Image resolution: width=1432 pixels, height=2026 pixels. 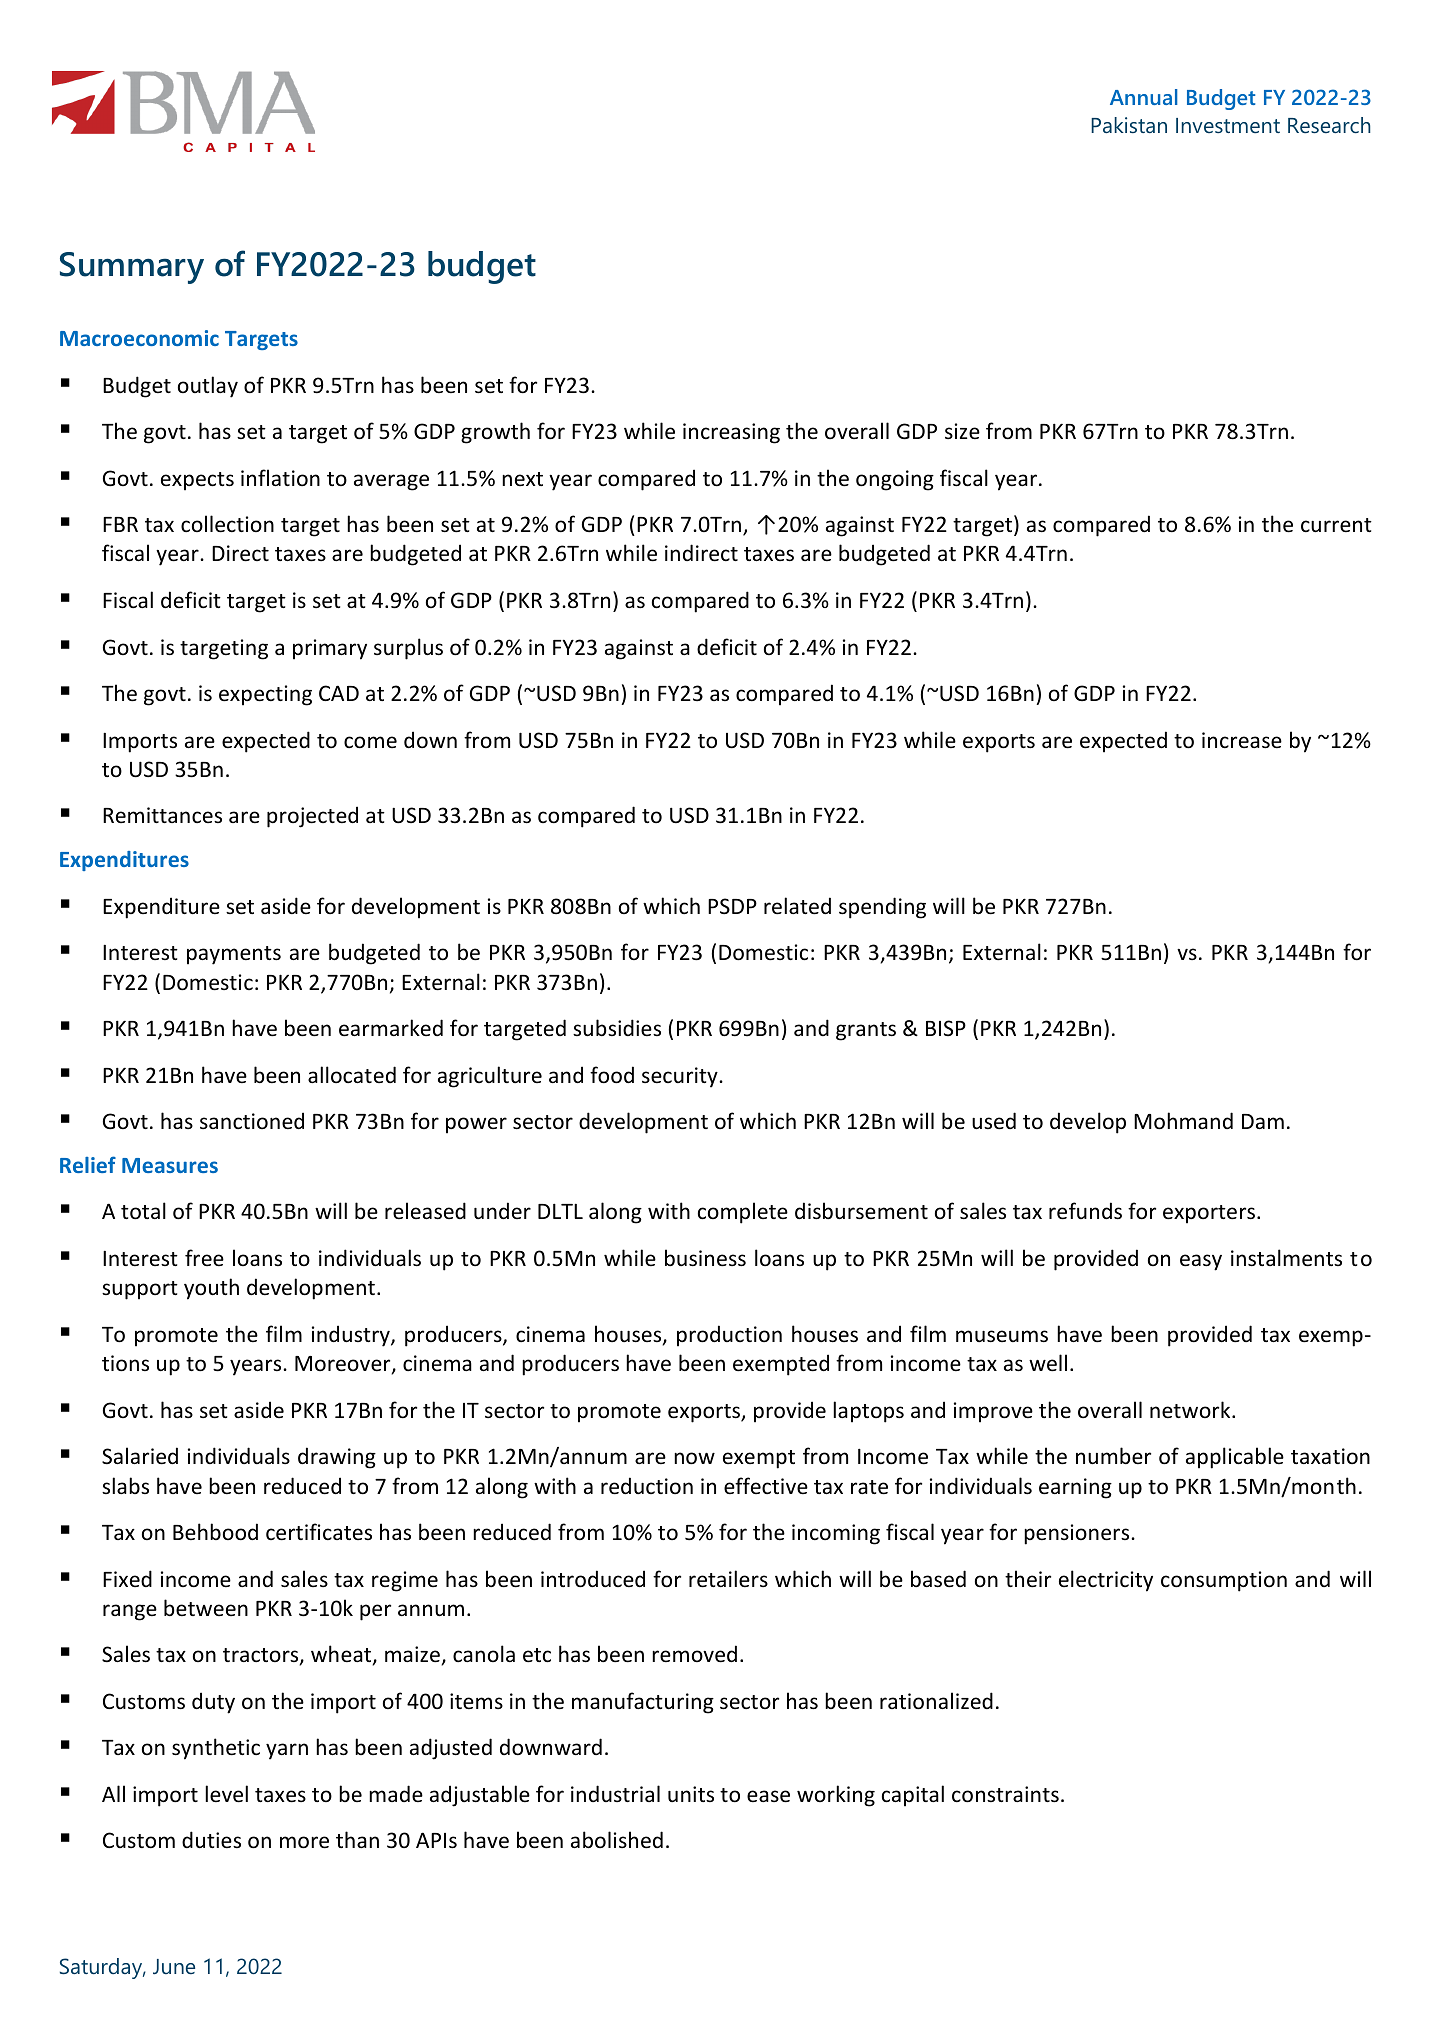 What do you see at coordinates (1005, 1794) in the image?
I see `constraints` at bounding box center [1005, 1794].
